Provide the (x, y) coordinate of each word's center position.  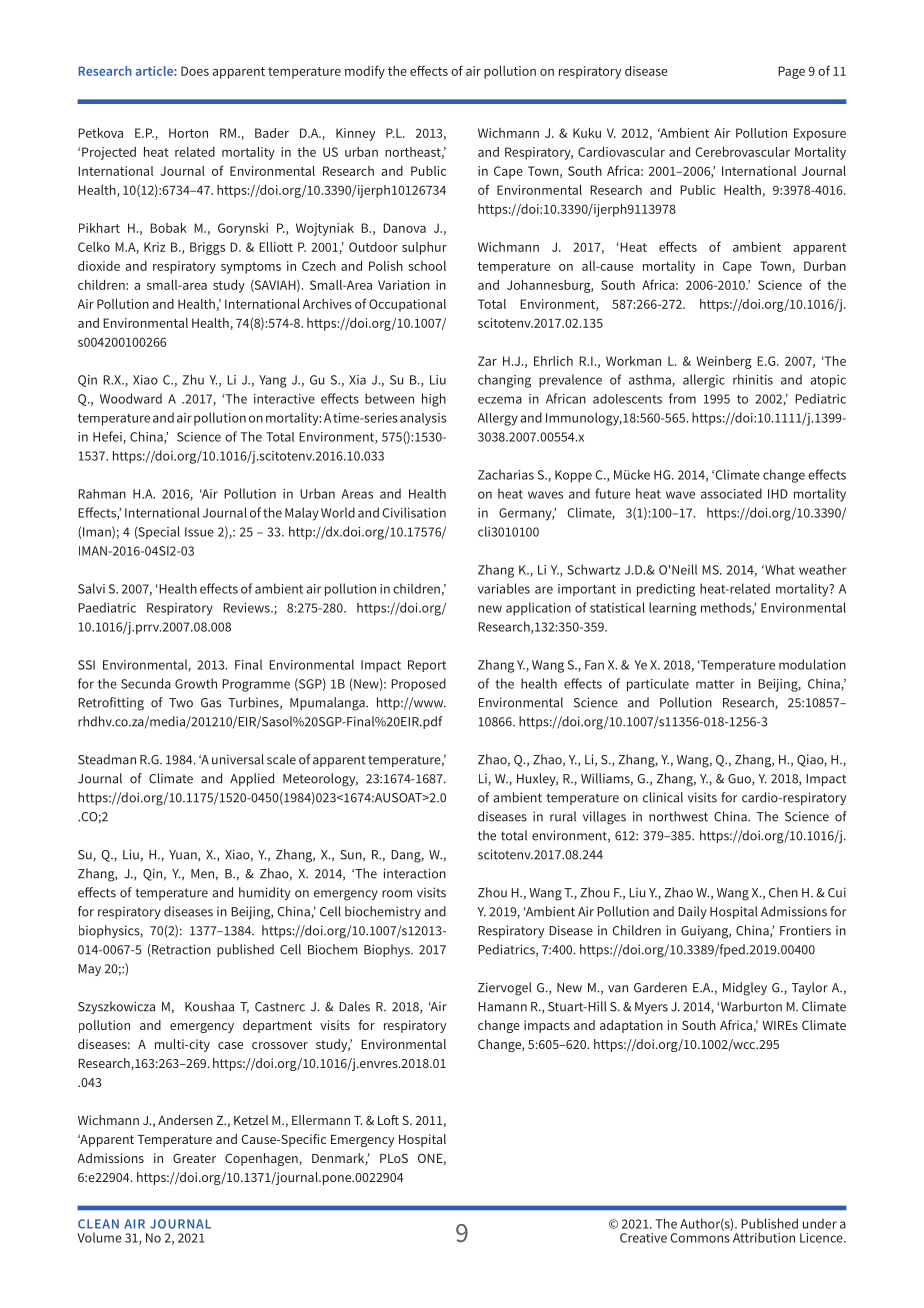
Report (427, 666)
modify (365, 72)
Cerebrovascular (742, 152)
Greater (194, 1158)
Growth (196, 683)
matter (715, 684)
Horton (188, 133)
